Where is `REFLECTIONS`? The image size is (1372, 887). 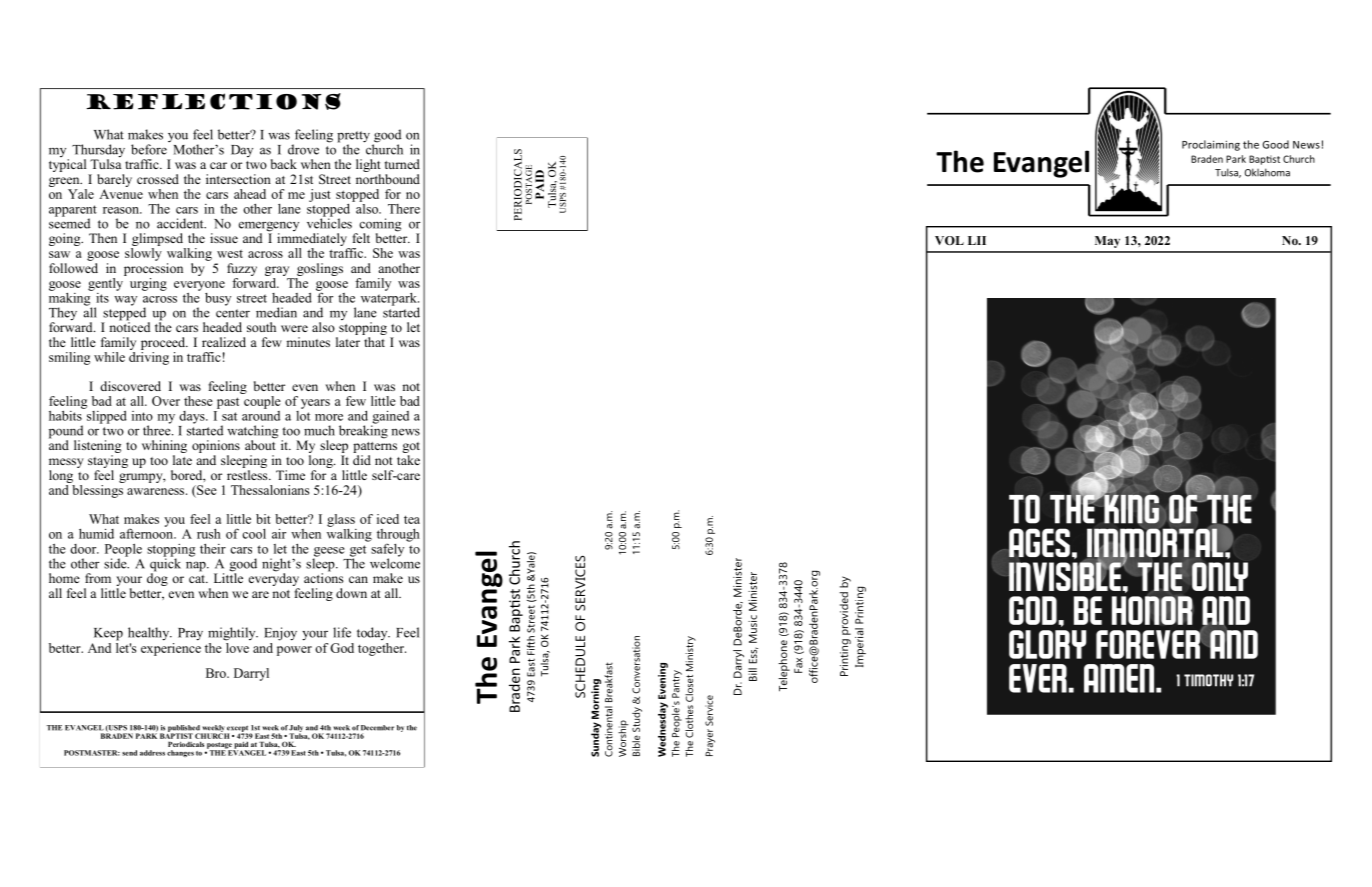 REFLECTIONS is located at coordinates (214, 101).
